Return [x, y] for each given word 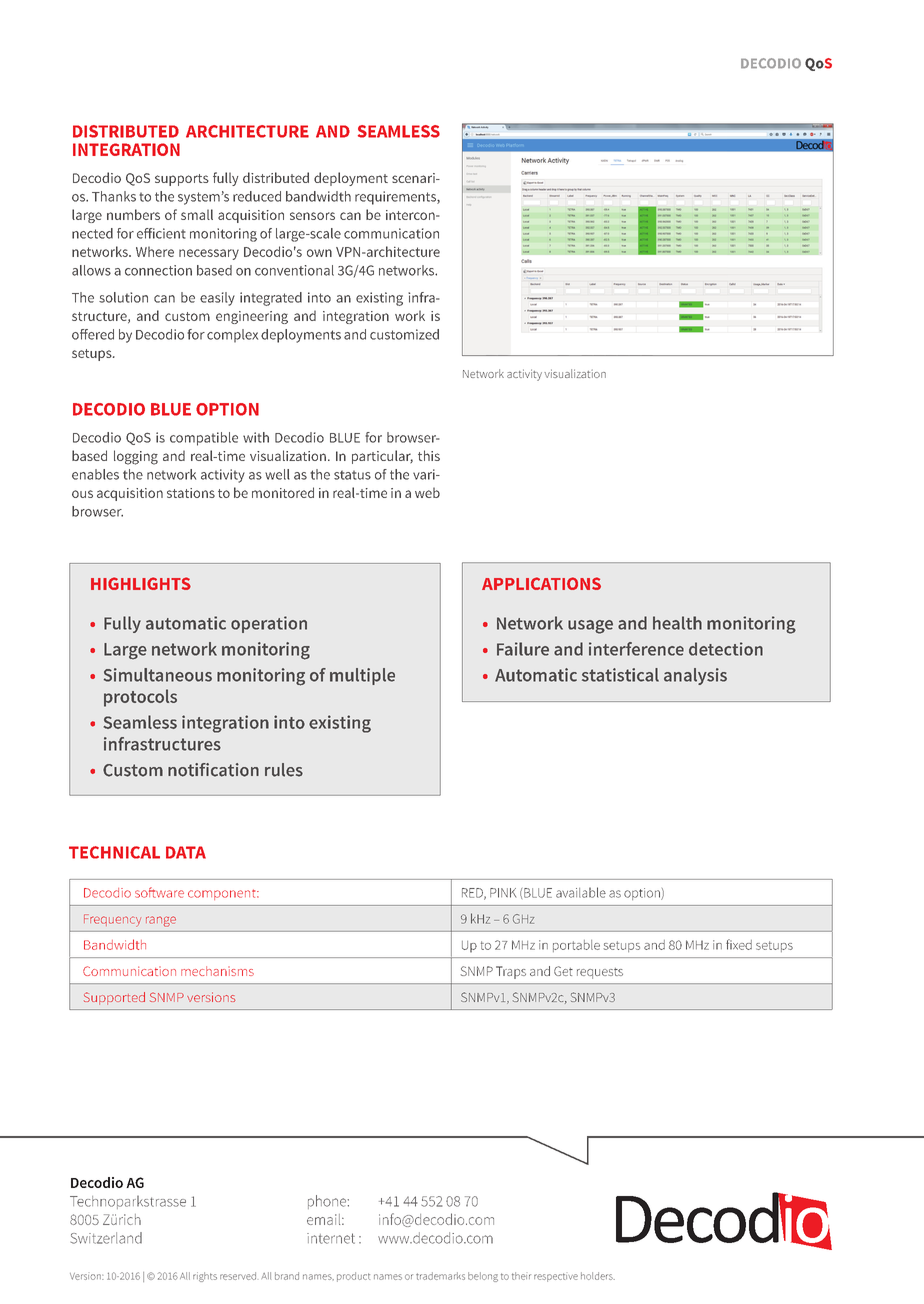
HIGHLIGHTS [141, 583]
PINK [503, 893]
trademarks [440, 1276]
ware [170, 894]
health [677, 623]
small [197, 214]
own [319, 253]
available [581, 892]
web [427, 492]
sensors [312, 216]
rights [205, 1277]
